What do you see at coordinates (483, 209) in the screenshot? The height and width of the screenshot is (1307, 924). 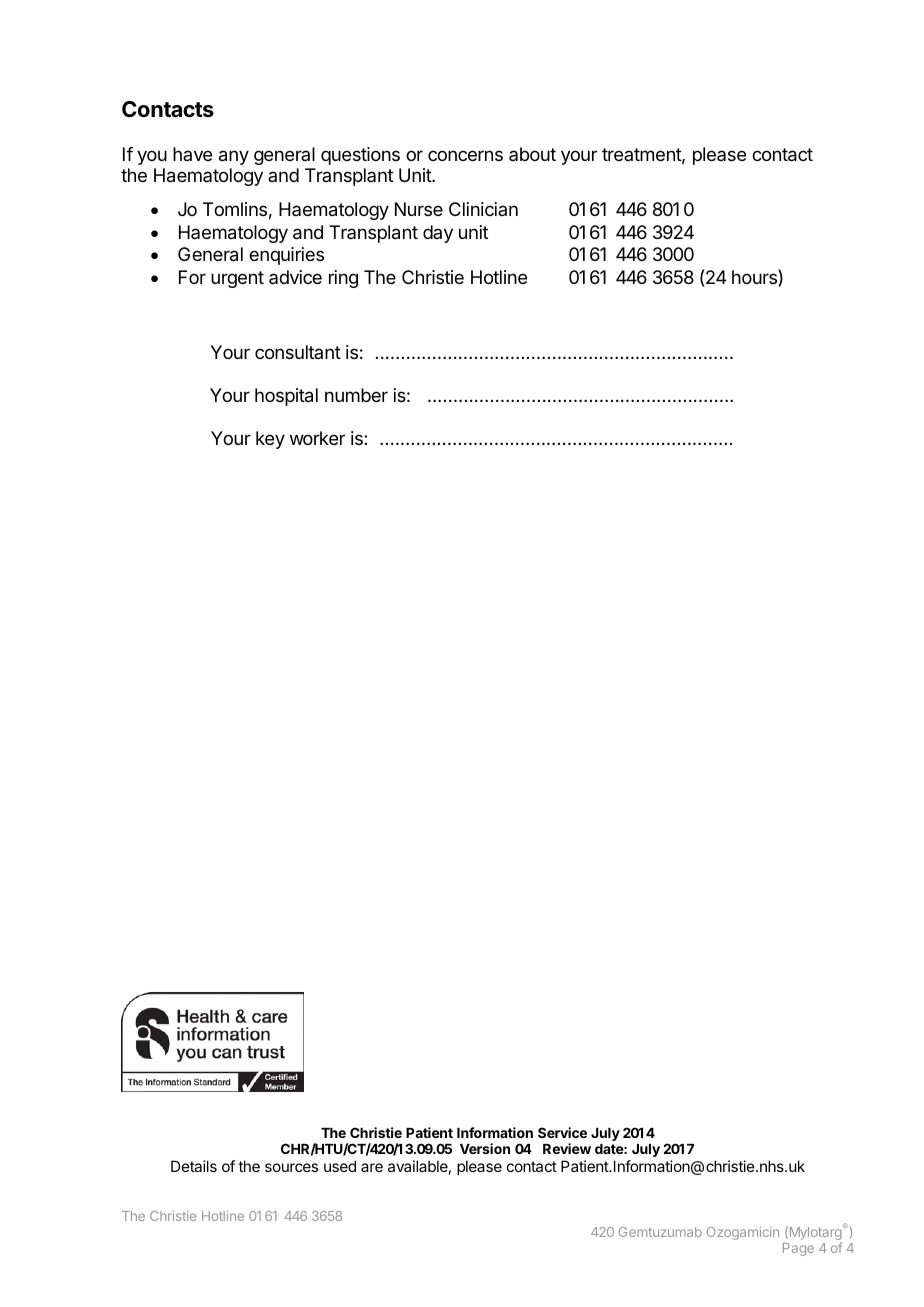 I see `Clinician` at bounding box center [483, 209].
